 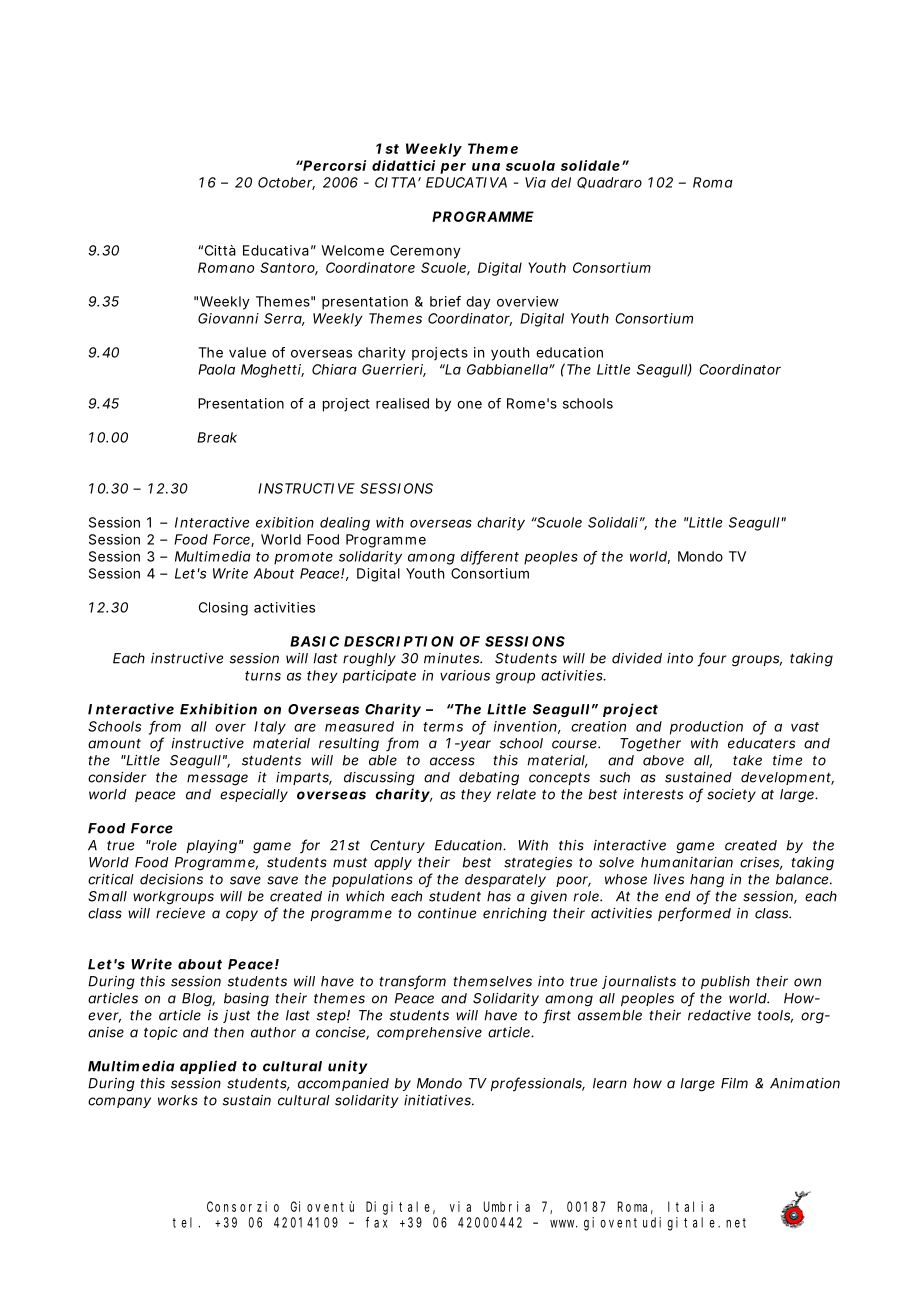 I want to click on four, so click(x=711, y=659).
